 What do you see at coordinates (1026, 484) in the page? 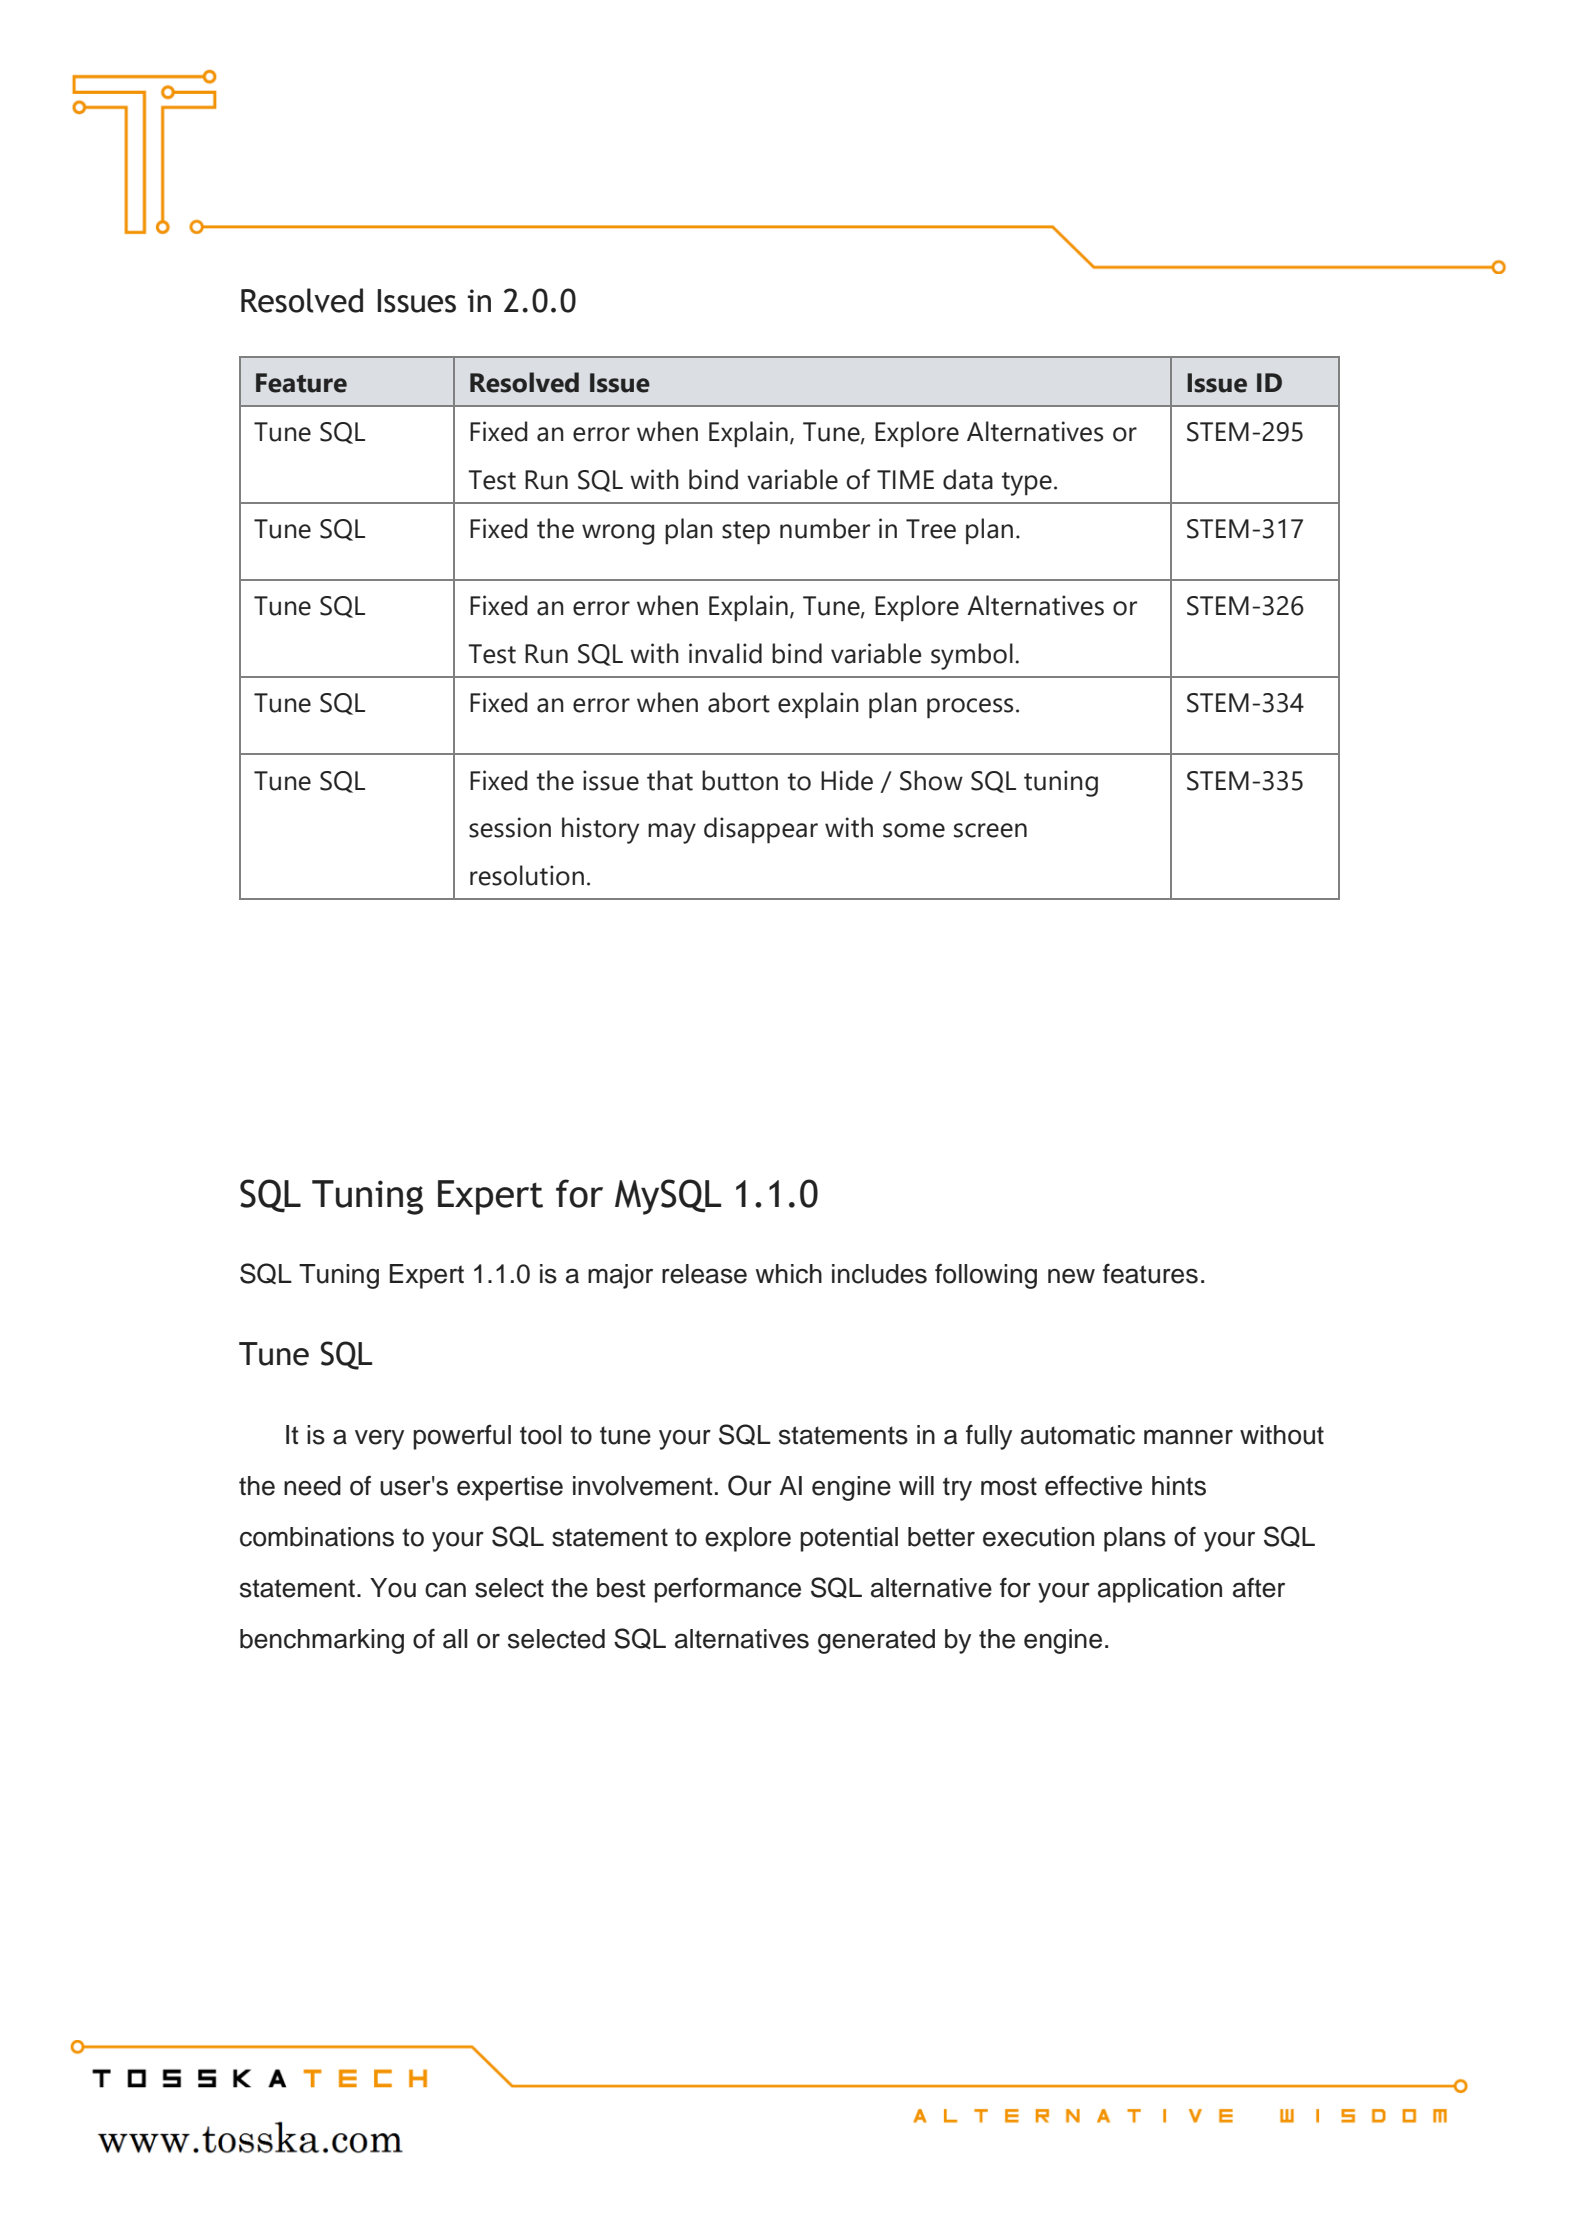
I see `type` at bounding box center [1026, 484].
